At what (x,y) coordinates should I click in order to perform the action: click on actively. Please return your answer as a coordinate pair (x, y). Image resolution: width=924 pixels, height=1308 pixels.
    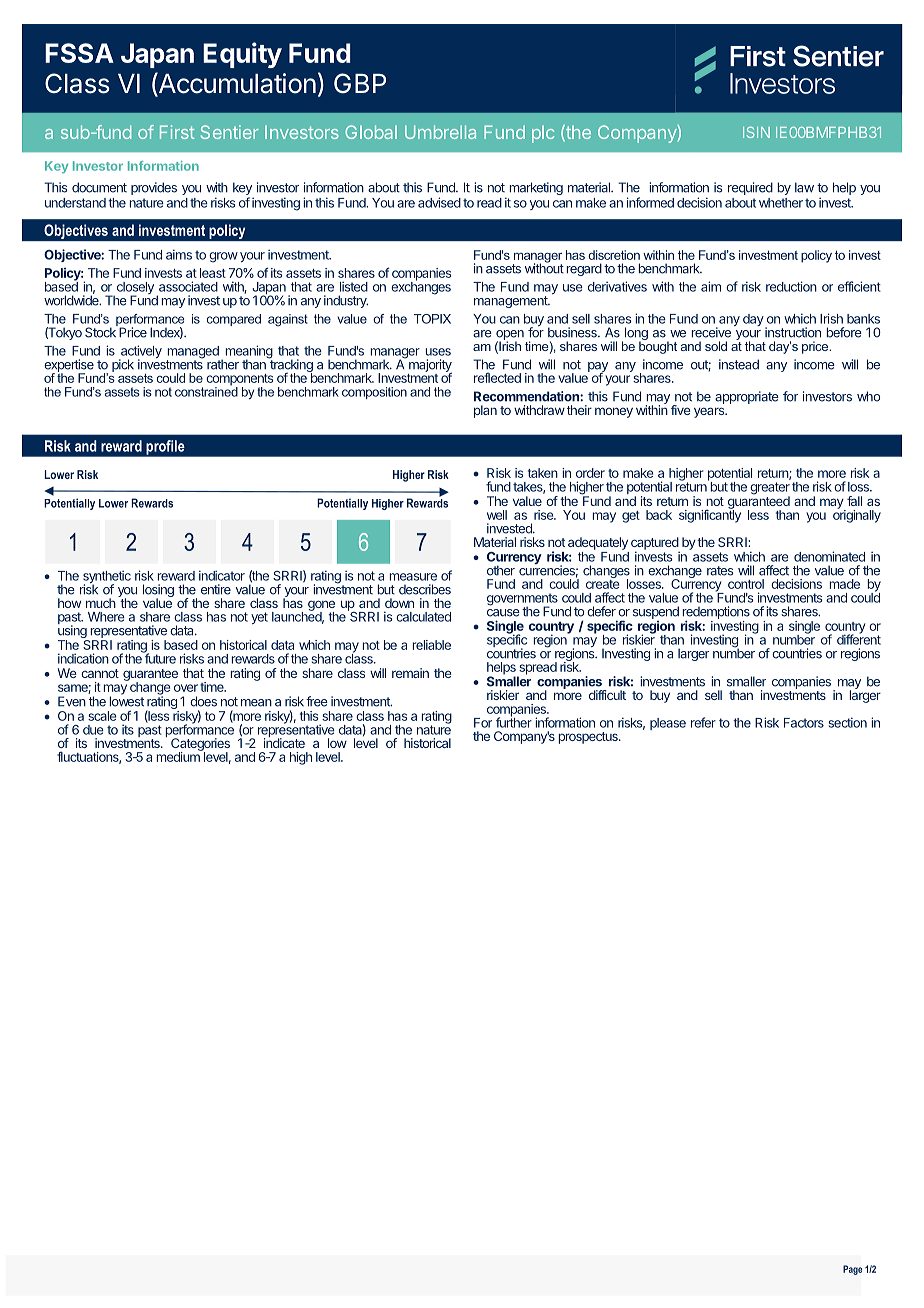
    Looking at the image, I should click on (140, 353).
